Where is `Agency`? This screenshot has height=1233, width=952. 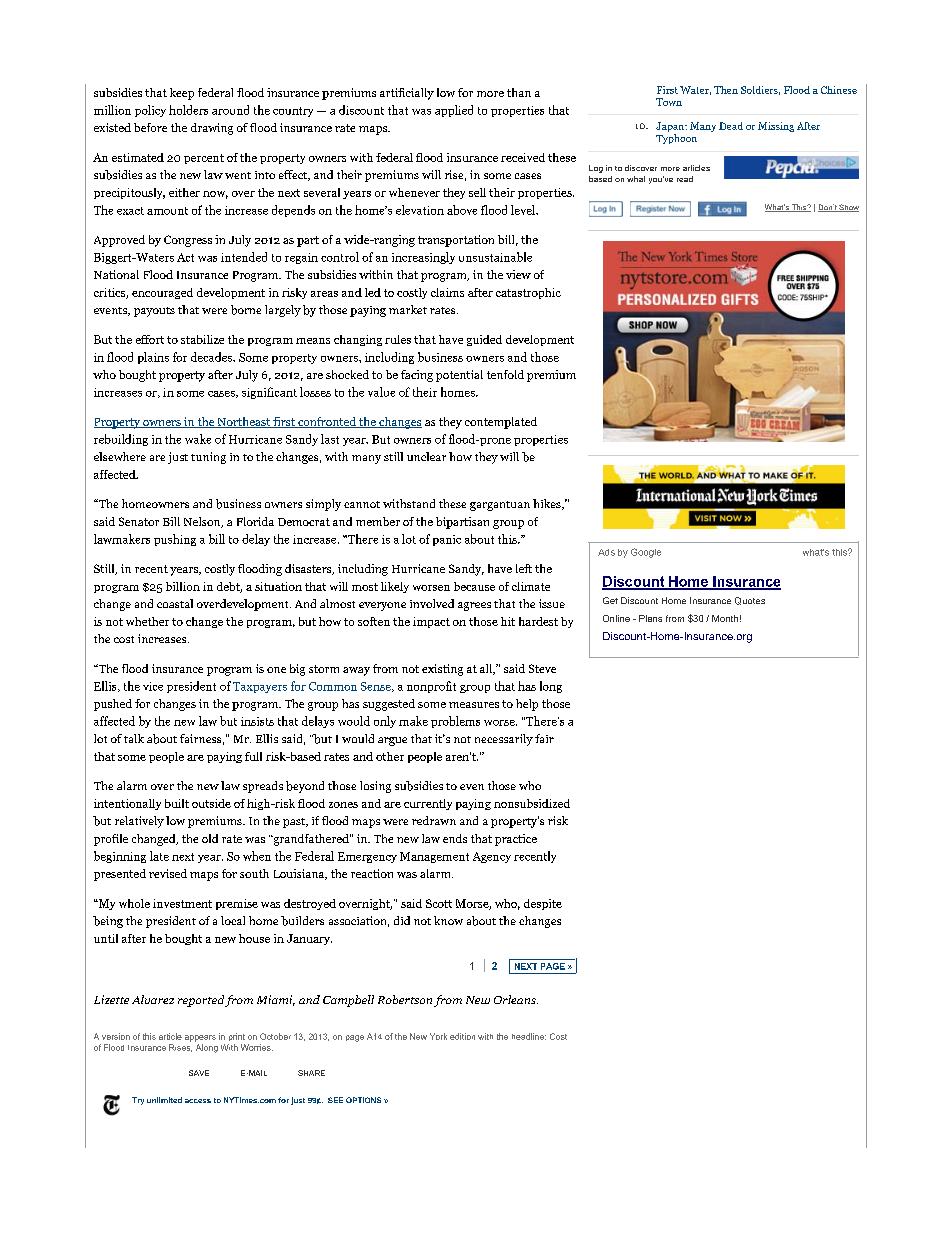 Agency is located at coordinates (492, 857).
